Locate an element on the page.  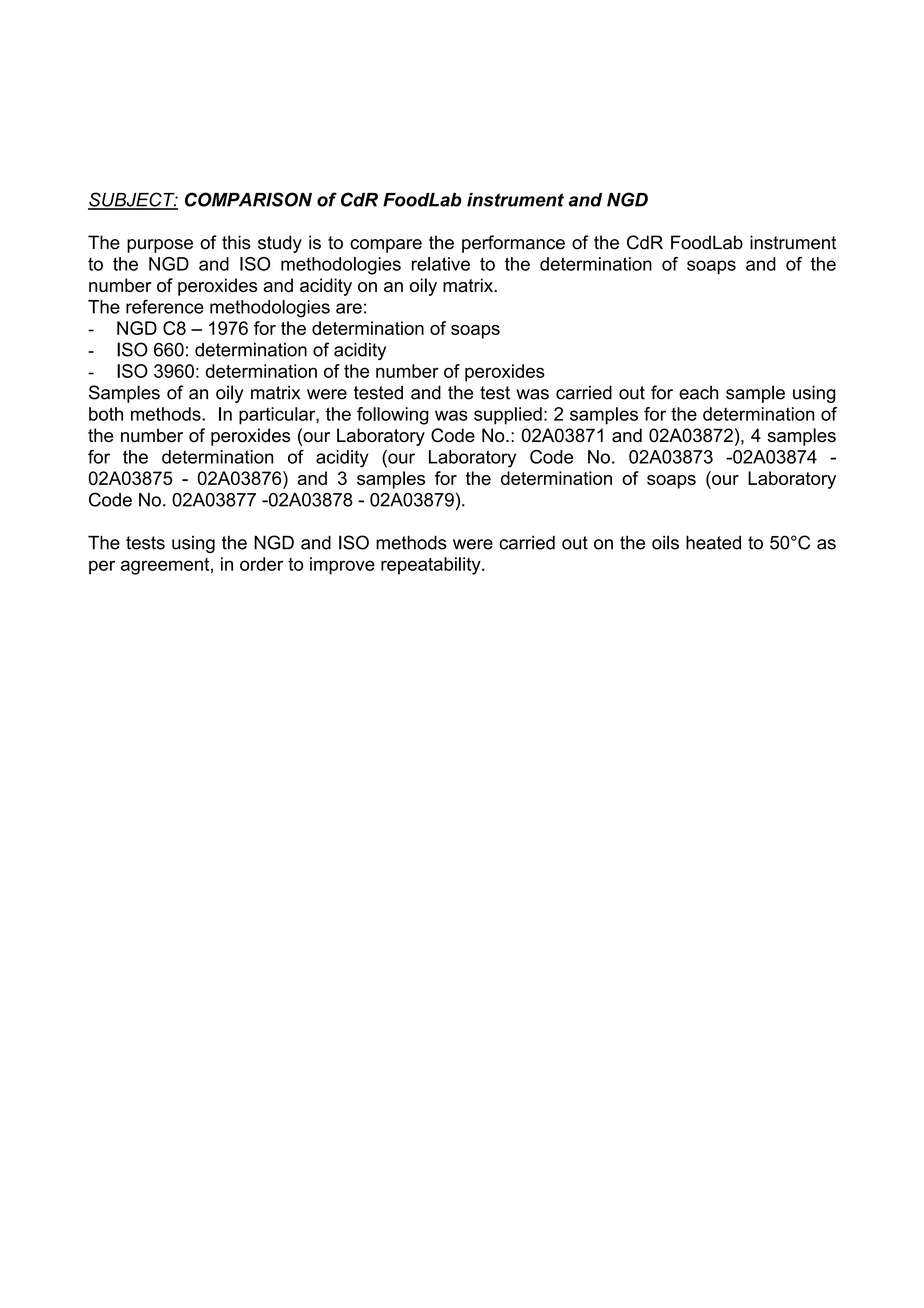
performance is located at coordinates (513, 244).
